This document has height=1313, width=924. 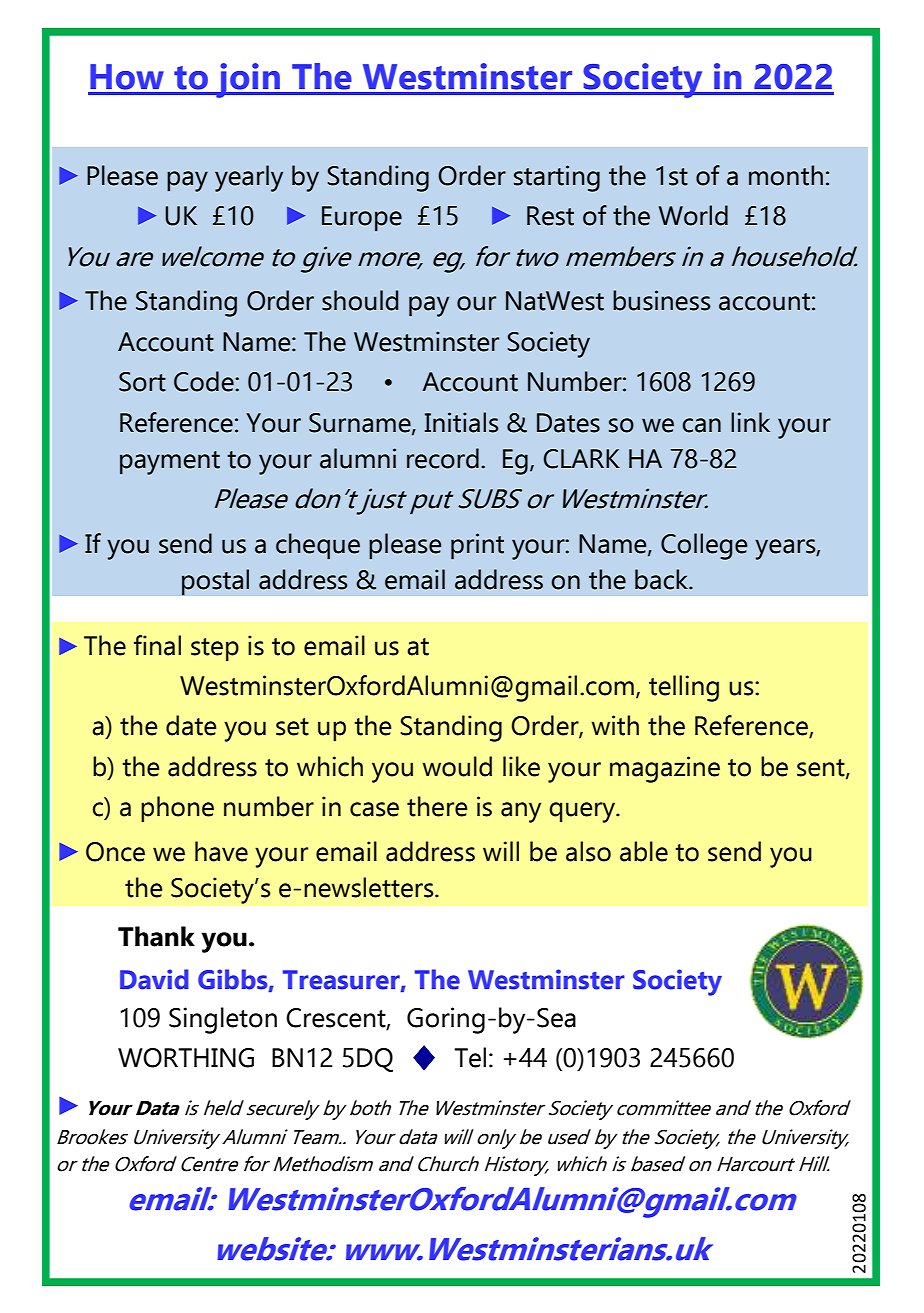 What do you see at coordinates (223, 1020) in the document?
I see `Singleton` at bounding box center [223, 1020].
